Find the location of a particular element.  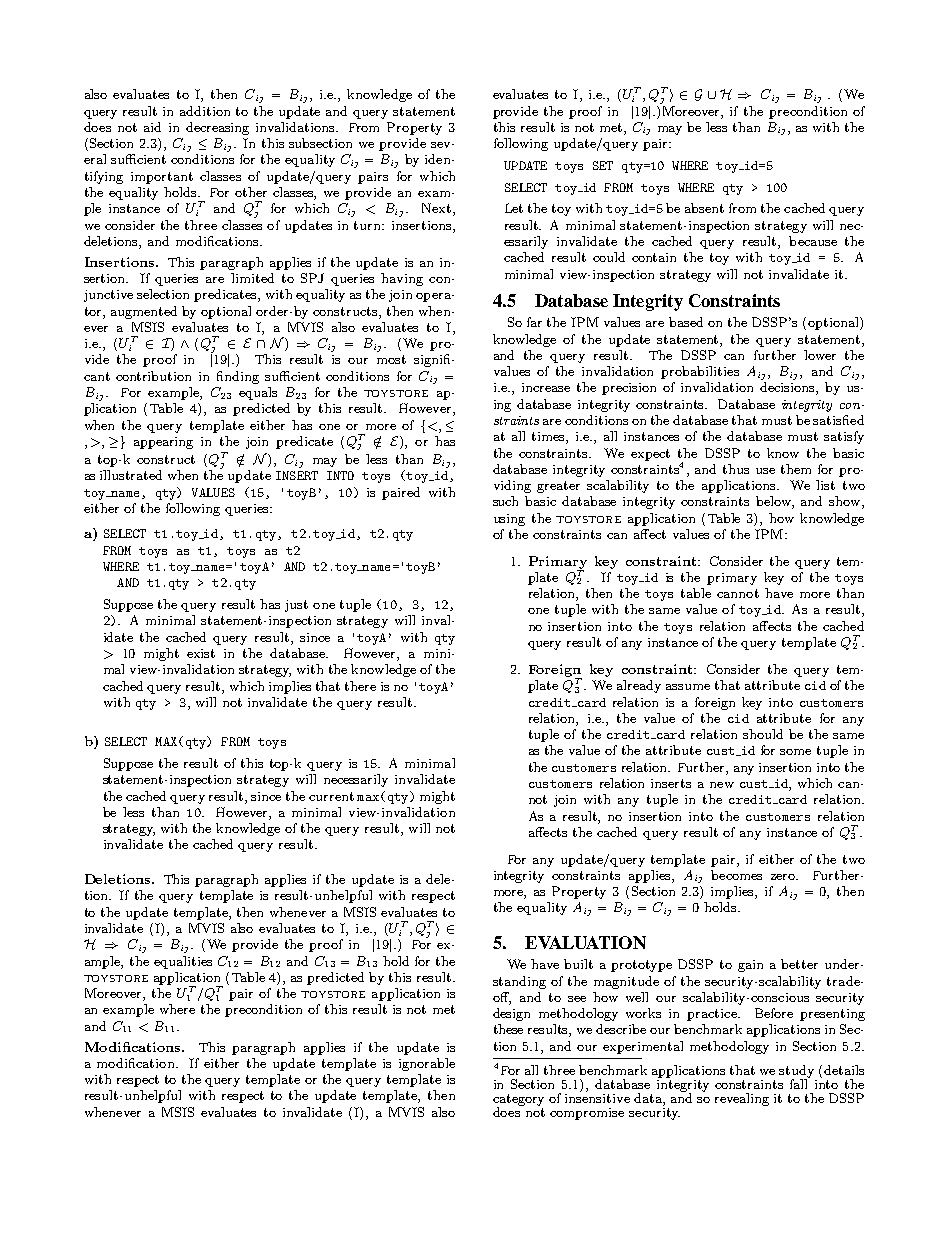

category is located at coordinates (518, 1101).
